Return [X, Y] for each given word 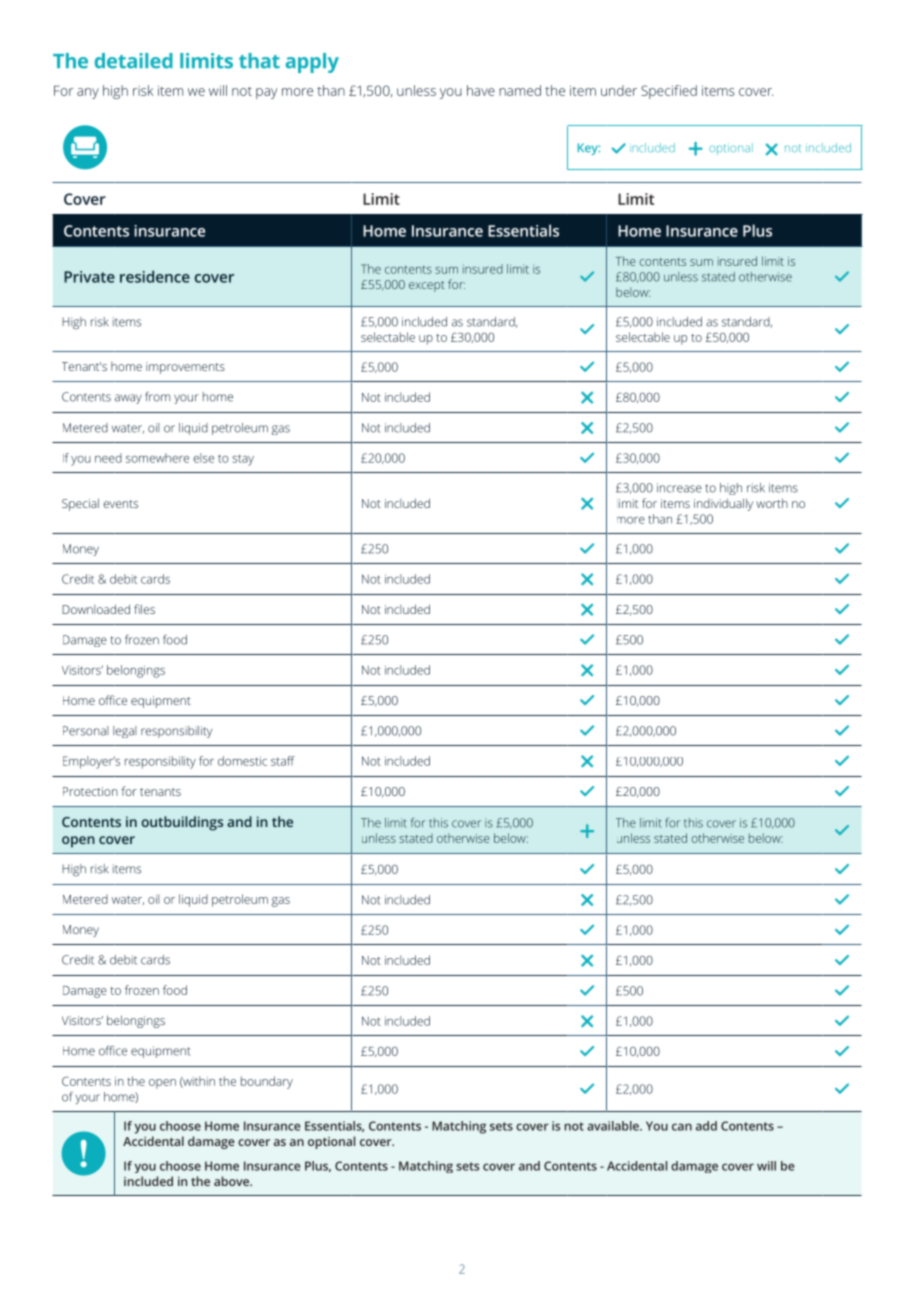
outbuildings [182, 823]
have [481, 90]
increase [679, 488]
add [706, 1126]
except [427, 286]
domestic [242, 761]
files [144, 609]
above [232, 1181]
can [682, 1127]
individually [723, 504]
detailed [134, 61]
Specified [669, 92]
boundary [267, 1082]
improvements [185, 368]
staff [283, 761]
